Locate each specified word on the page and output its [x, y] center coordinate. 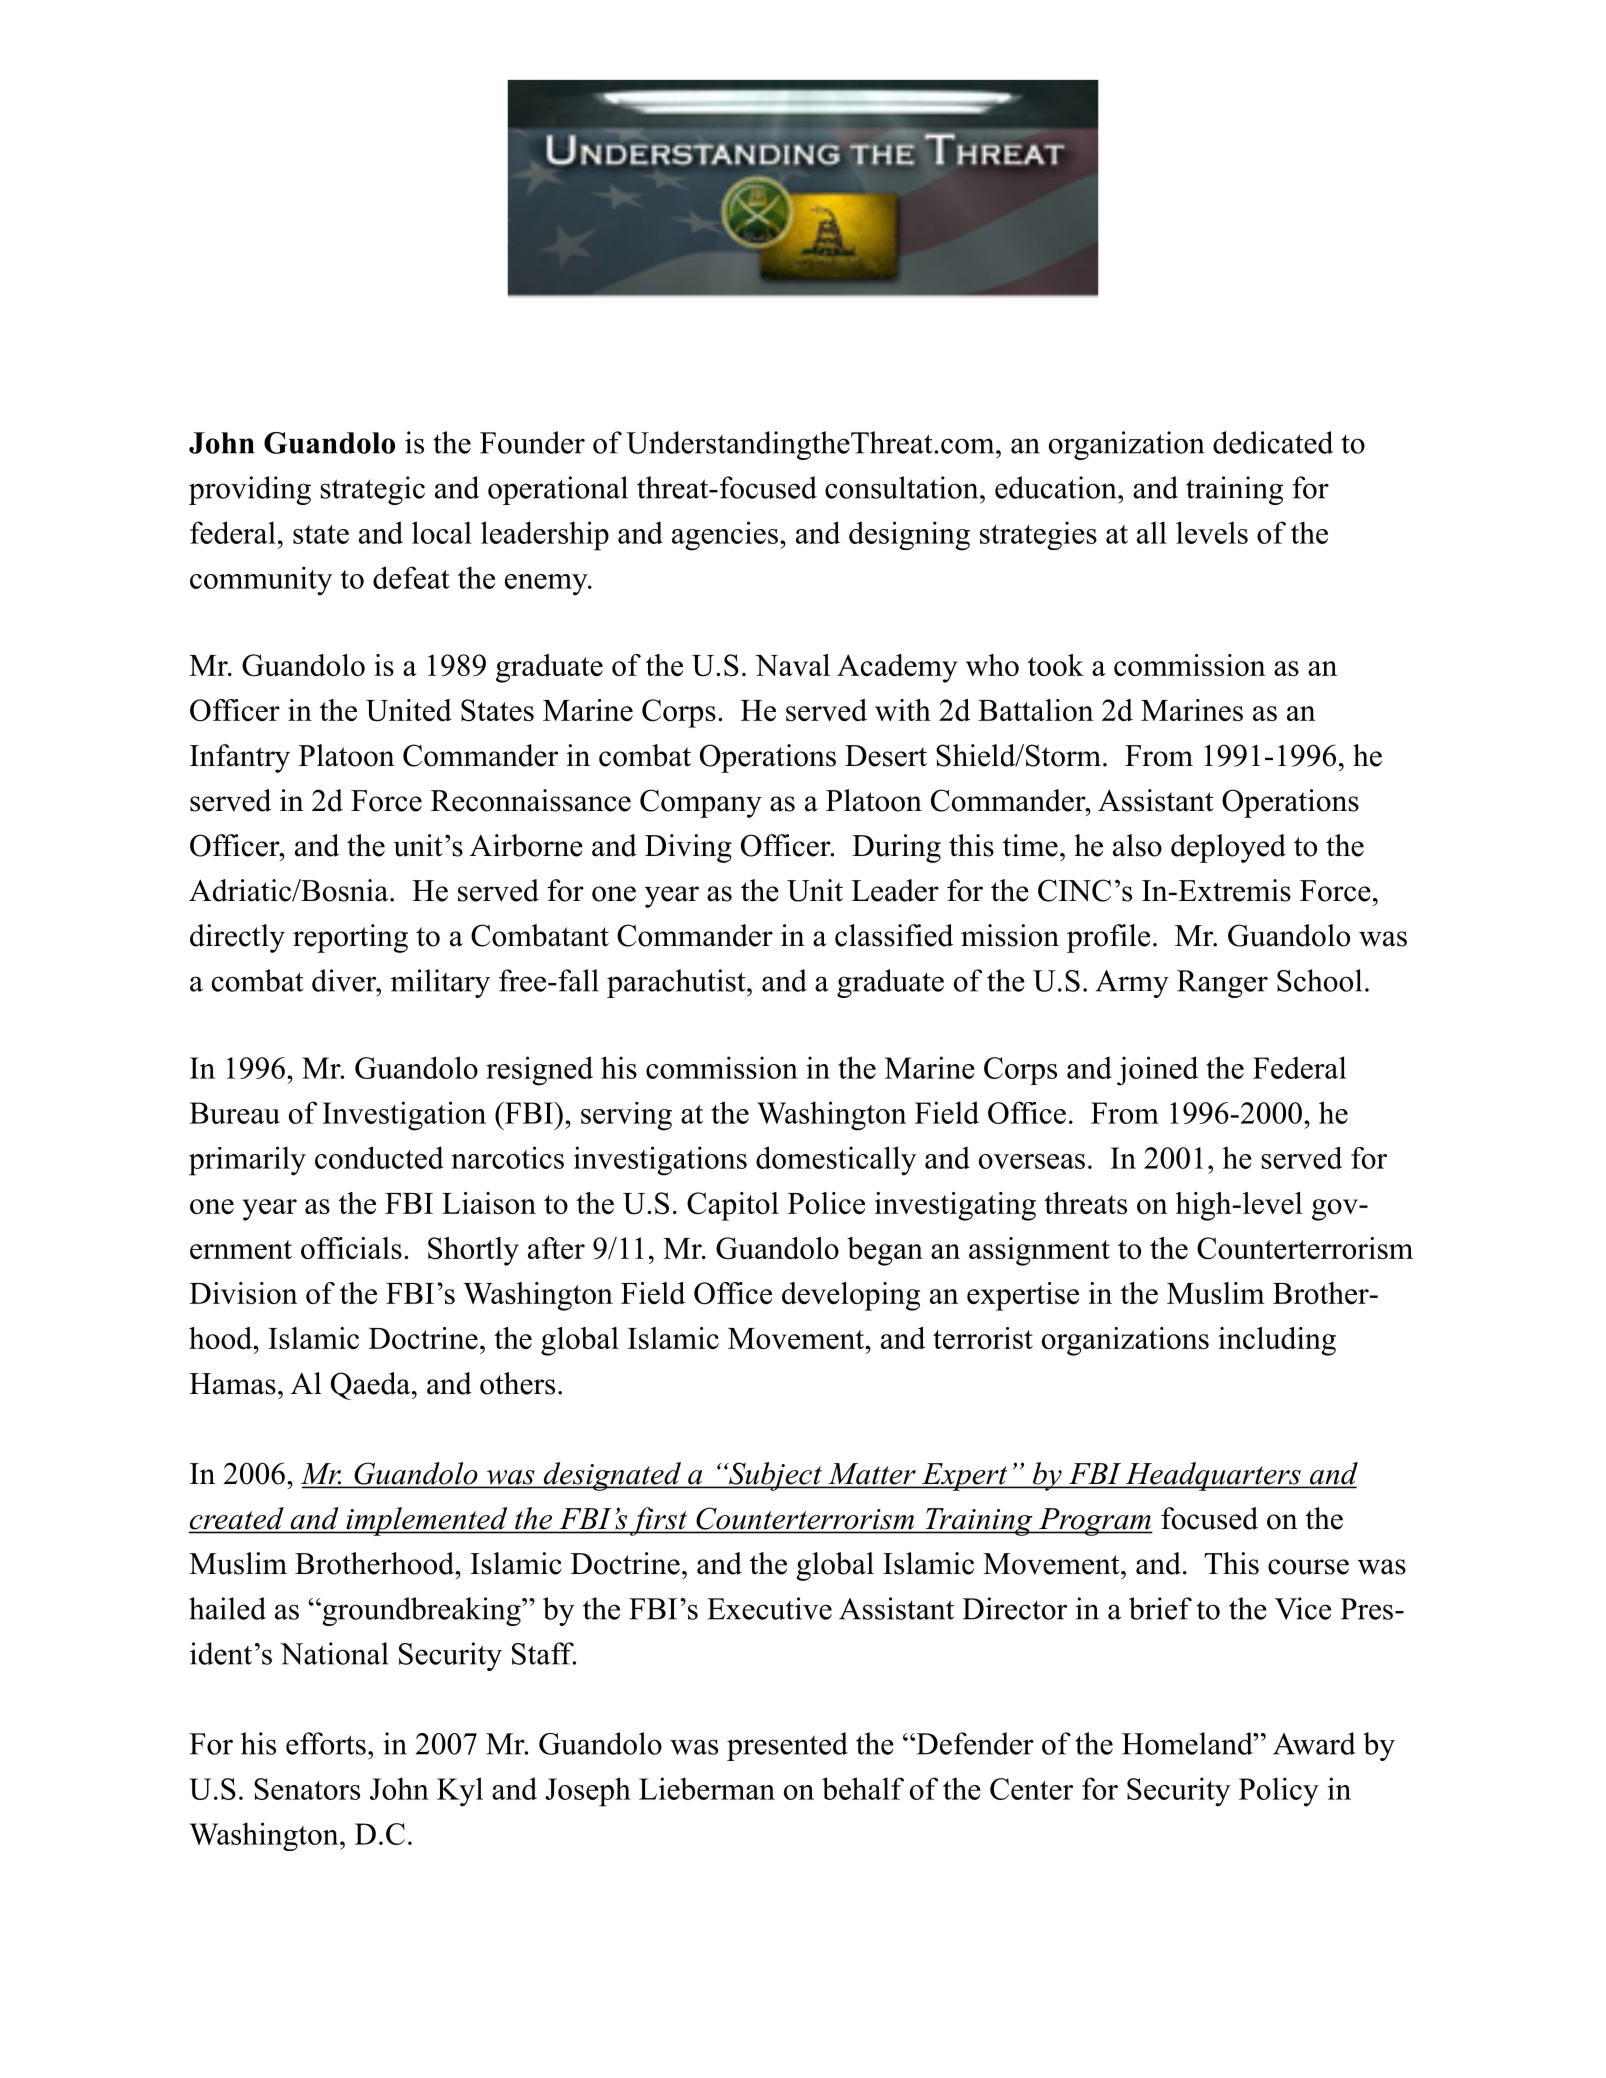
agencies [725, 536]
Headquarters [1213, 1476]
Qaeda [372, 1386]
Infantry [240, 758]
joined [1157, 1071]
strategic [373, 490]
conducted [379, 1157]
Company [701, 803]
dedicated [1273, 442]
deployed [1228, 848]
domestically [836, 1161]
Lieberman [707, 1788]
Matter [872, 1475]
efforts [326, 1743]
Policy [1279, 1792]
